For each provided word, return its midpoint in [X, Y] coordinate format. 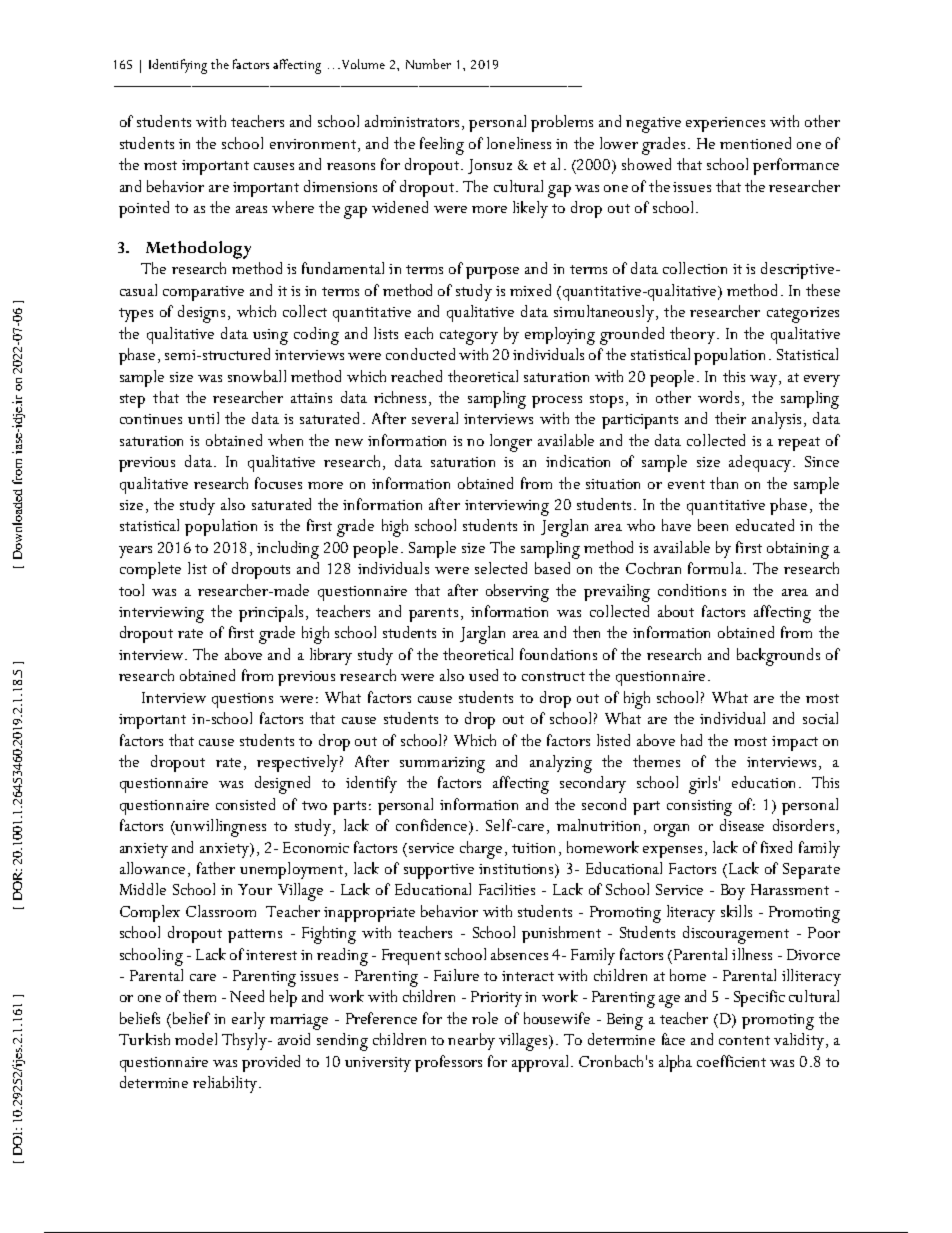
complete [150, 570]
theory [692, 335]
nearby [471, 1041]
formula [715, 568]
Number [428, 64]
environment [313, 144]
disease [742, 825]
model [196, 1039]
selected [501, 568]
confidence [433, 826]
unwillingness [220, 828]
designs [201, 314]
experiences [725, 124]
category [469, 337]
